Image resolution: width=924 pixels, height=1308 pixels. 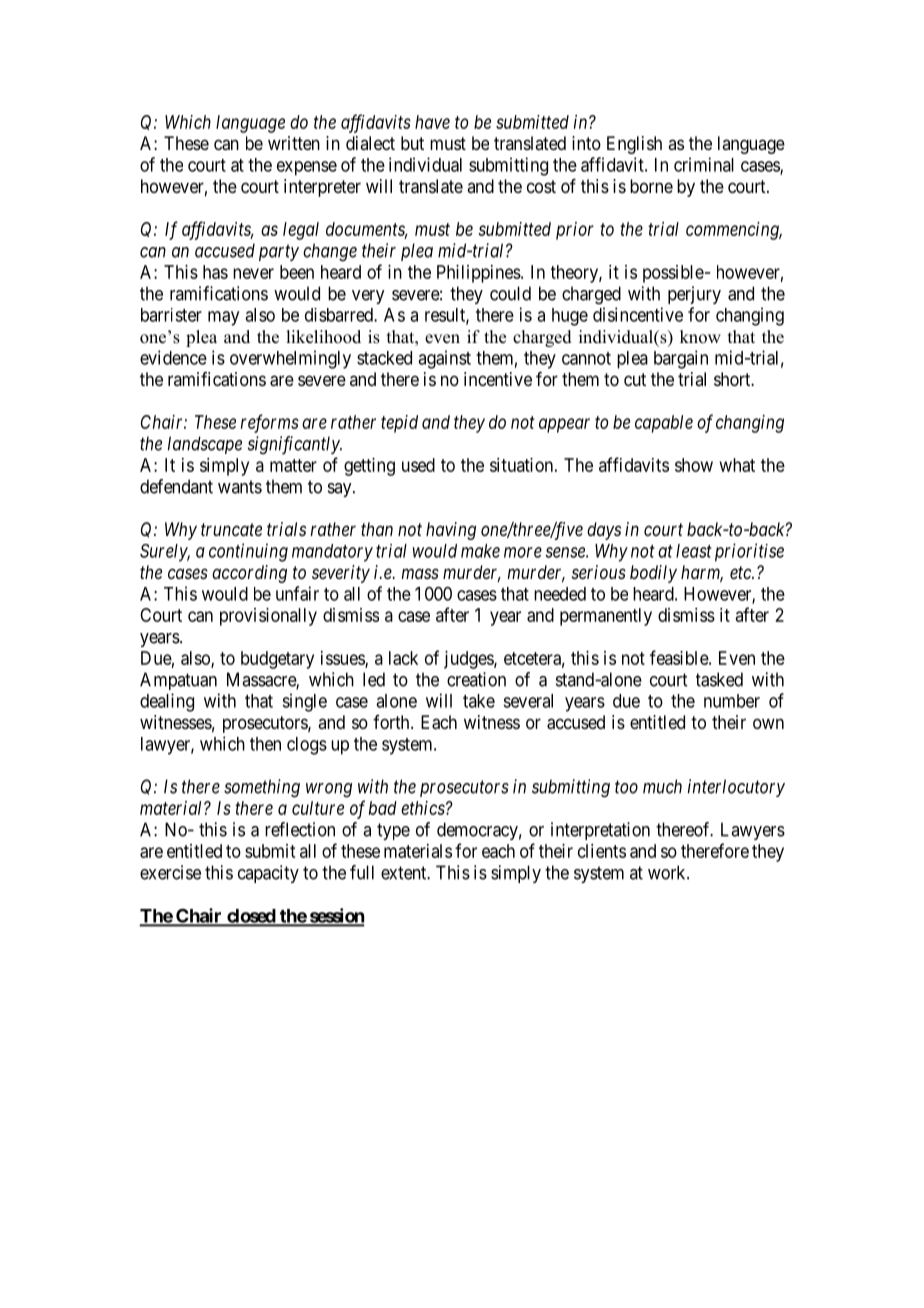 What do you see at coordinates (399, 424) in the page?
I see `tepid` at bounding box center [399, 424].
